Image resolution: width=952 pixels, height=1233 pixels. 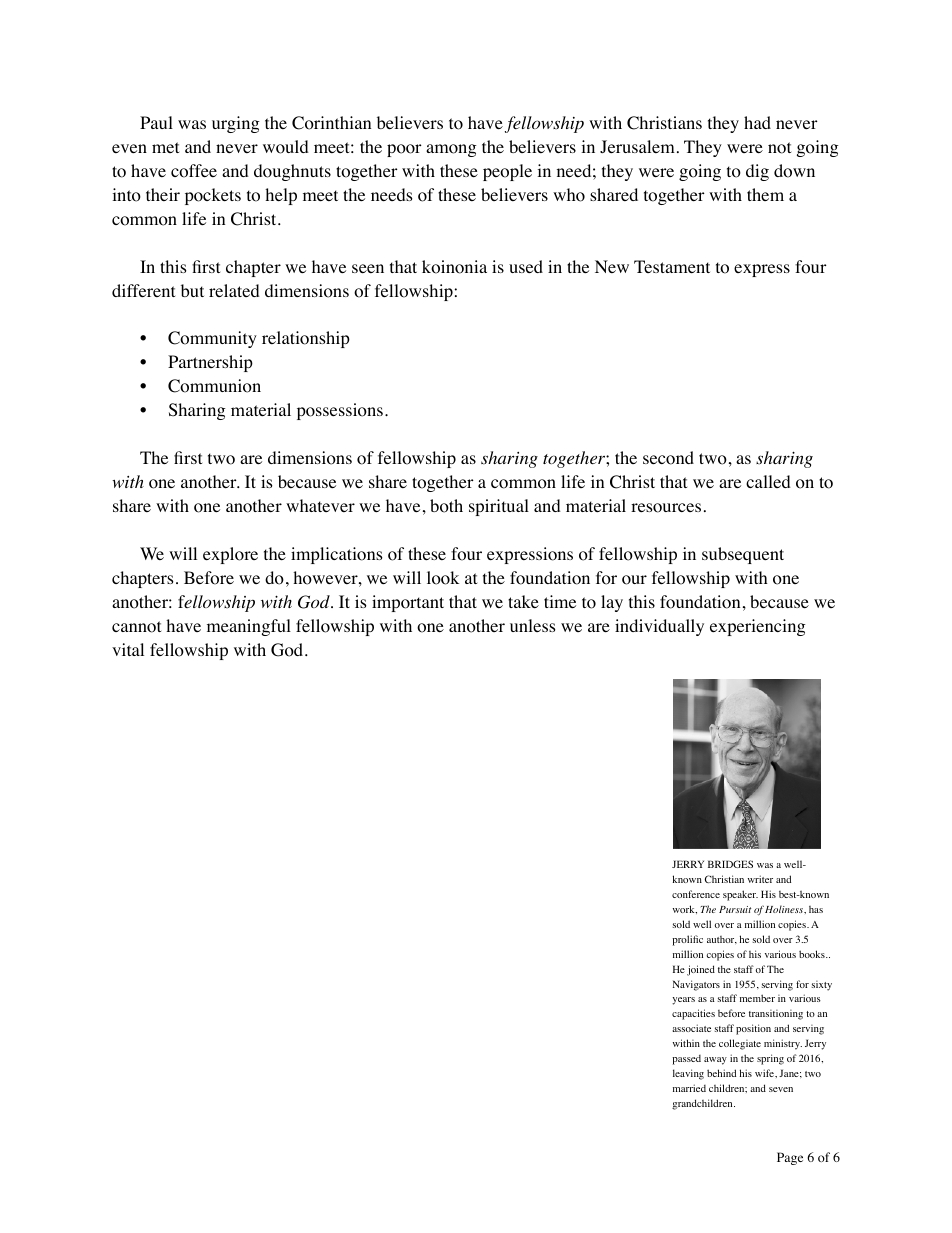 I want to click on speaker, so click(x=740, y=895).
